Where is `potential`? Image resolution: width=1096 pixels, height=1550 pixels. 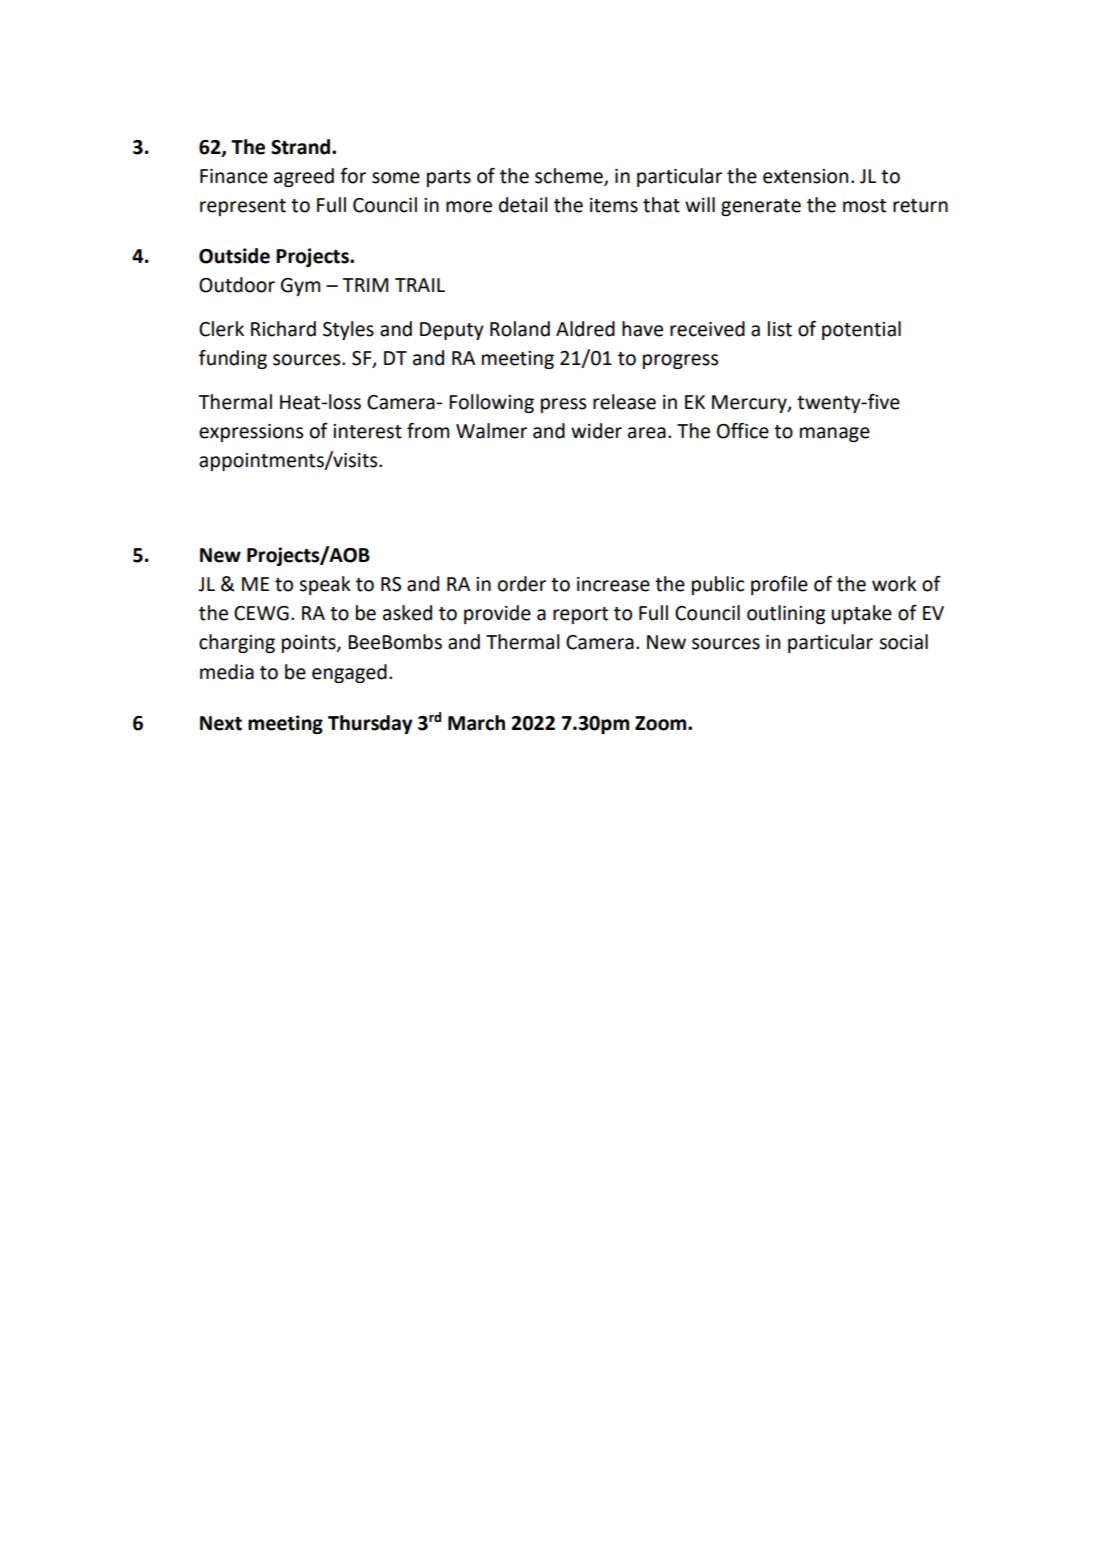
potential is located at coordinates (861, 330).
